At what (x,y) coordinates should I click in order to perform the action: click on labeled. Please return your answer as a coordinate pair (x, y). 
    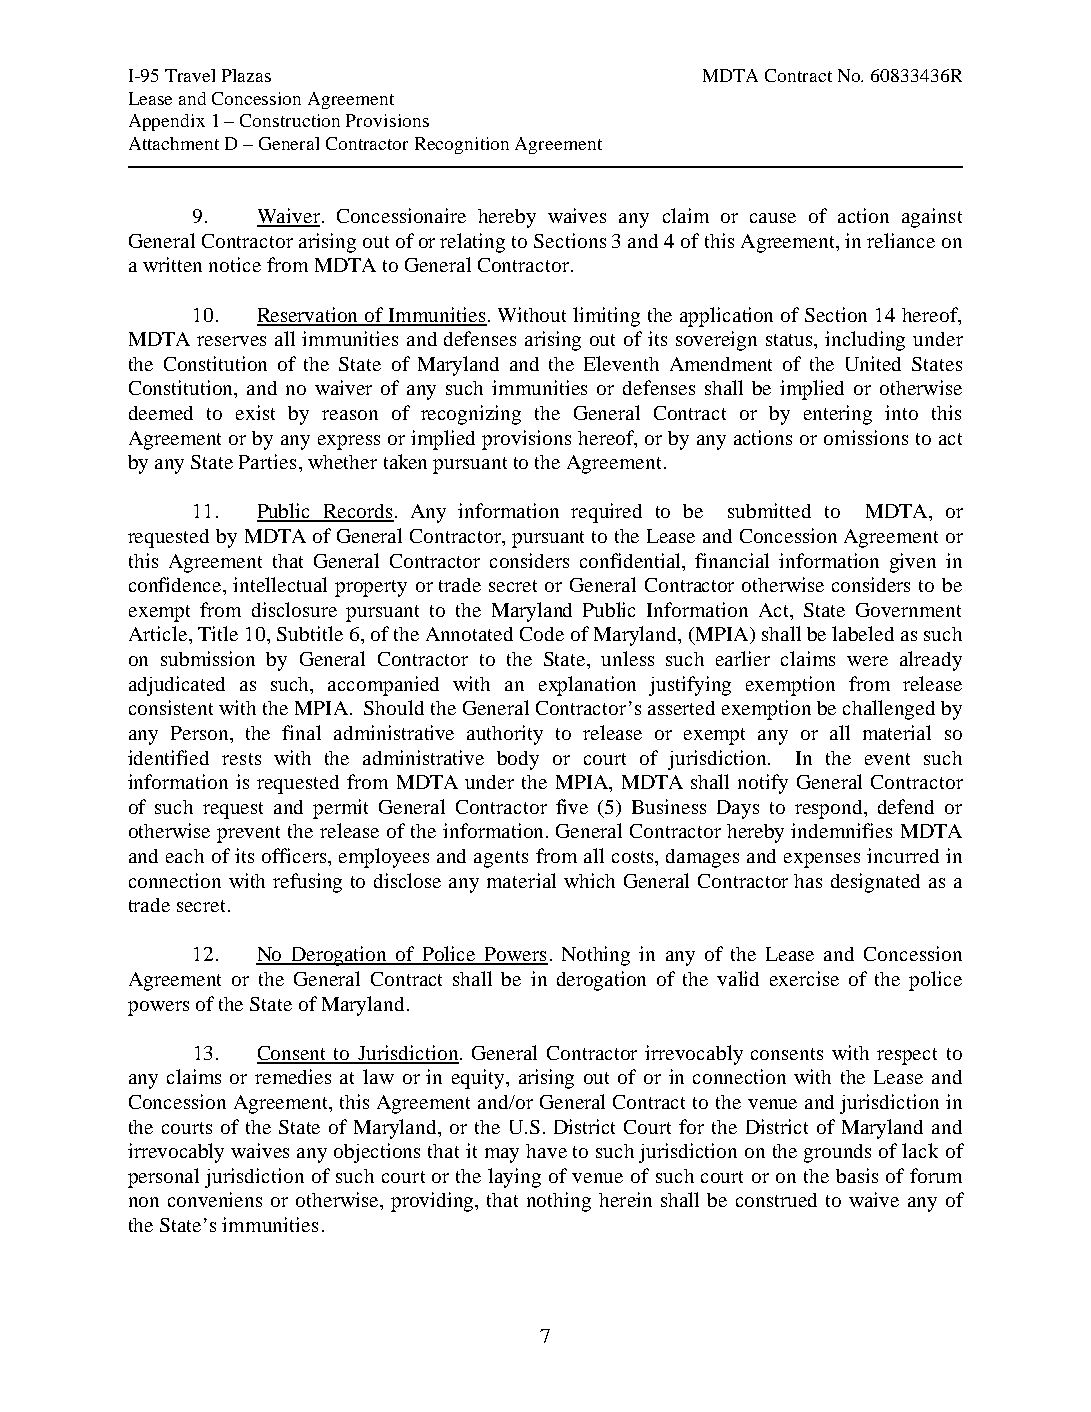
    Looking at the image, I should click on (863, 633).
